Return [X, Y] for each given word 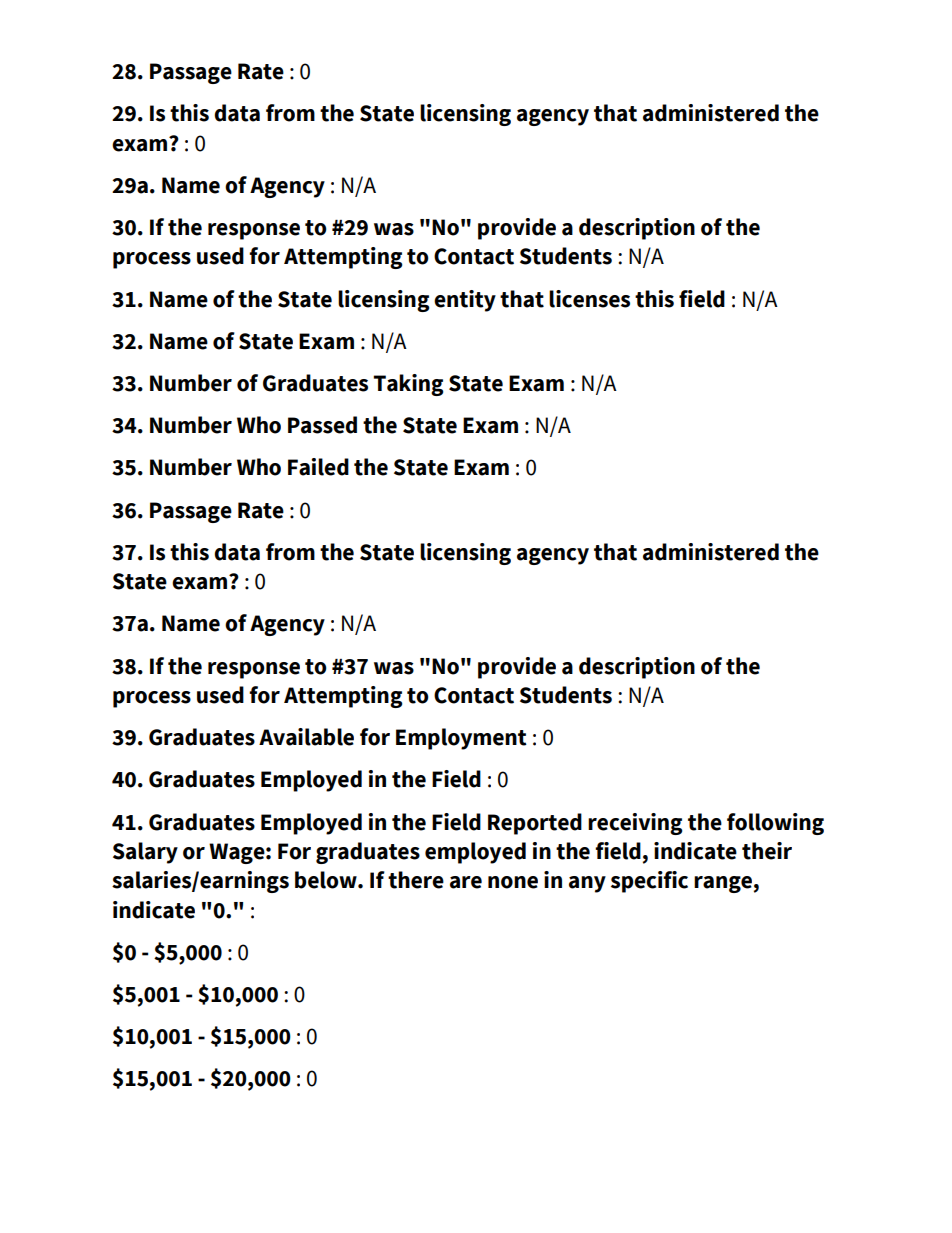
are [466, 882]
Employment [461, 739]
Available [306, 737]
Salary [145, 853]
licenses [589, 299]
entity [465, 301]
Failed [318, 467]
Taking [408, 385]
